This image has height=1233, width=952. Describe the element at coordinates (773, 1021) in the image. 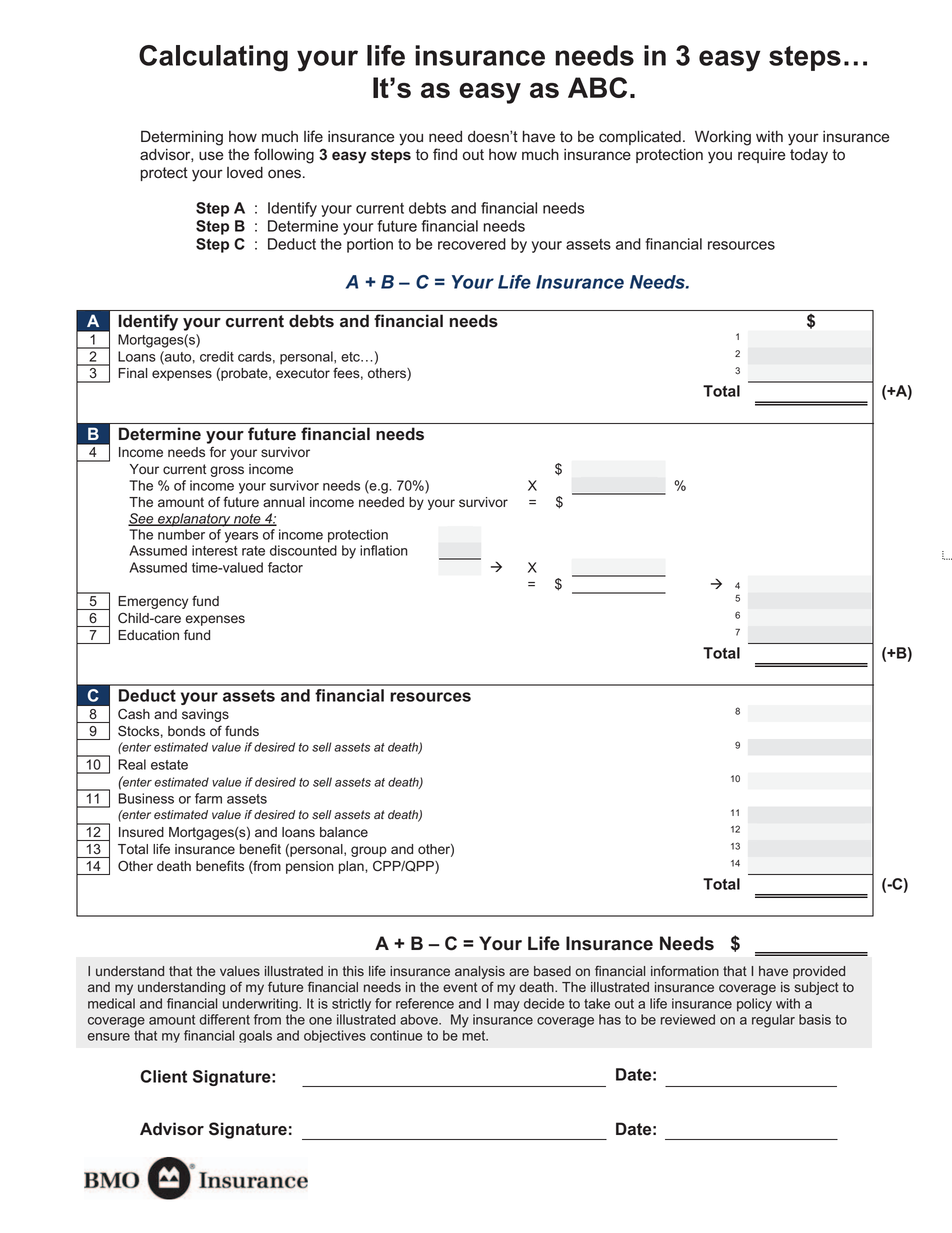

I see `regular` at that location.
